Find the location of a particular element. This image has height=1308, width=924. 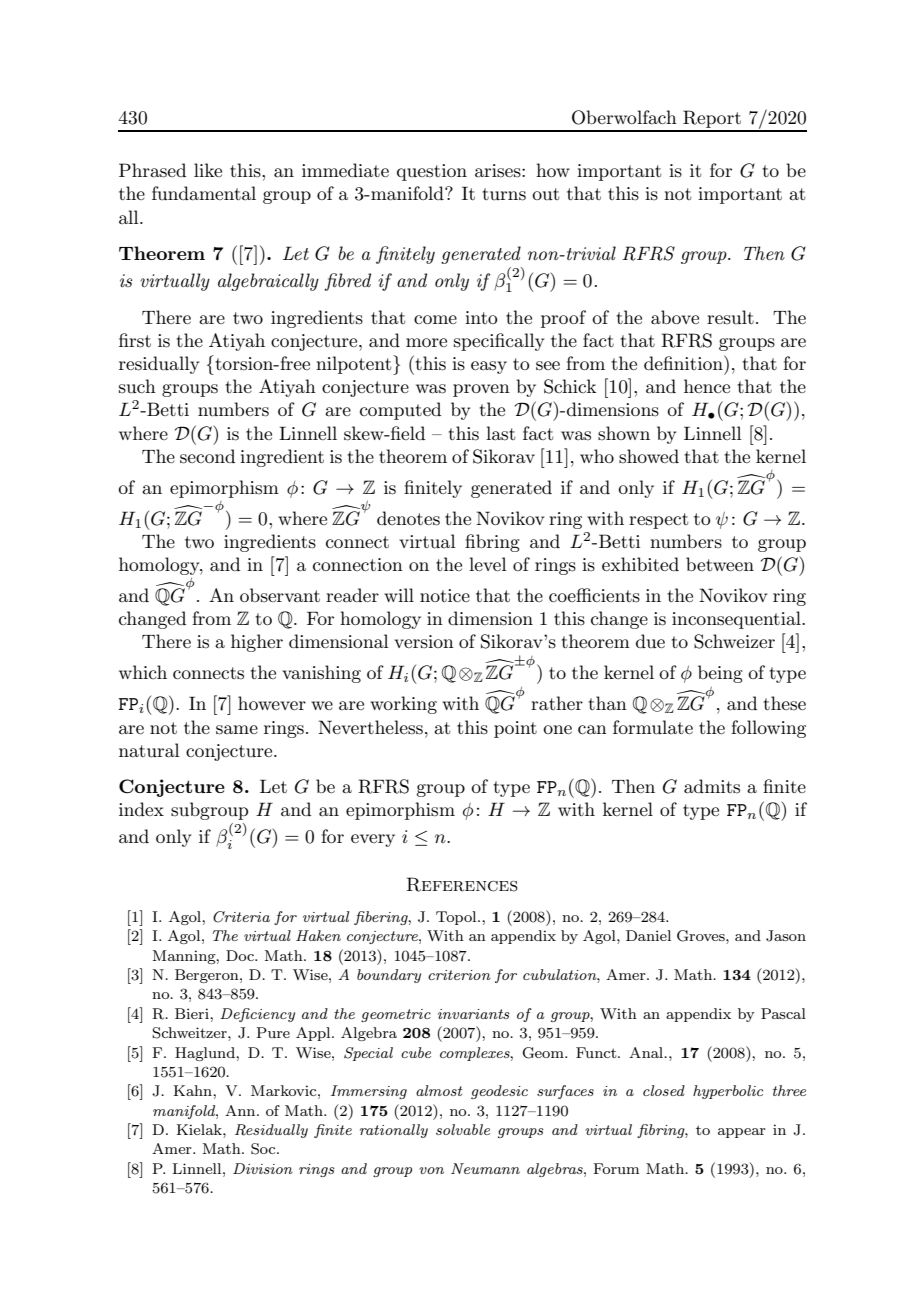

turns is located at coordinates (504, 194).
